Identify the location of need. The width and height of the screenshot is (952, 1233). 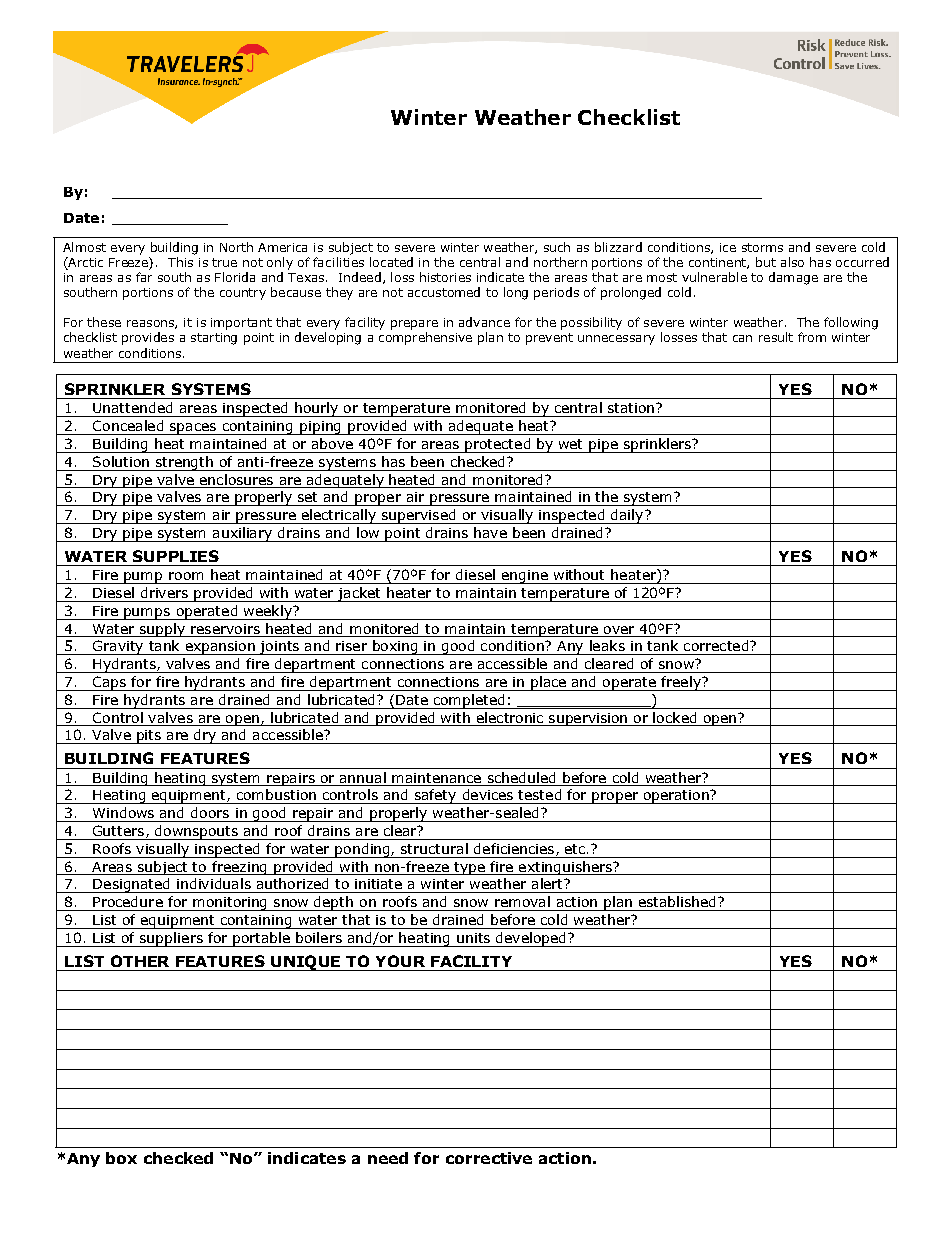
(388, 1158).
